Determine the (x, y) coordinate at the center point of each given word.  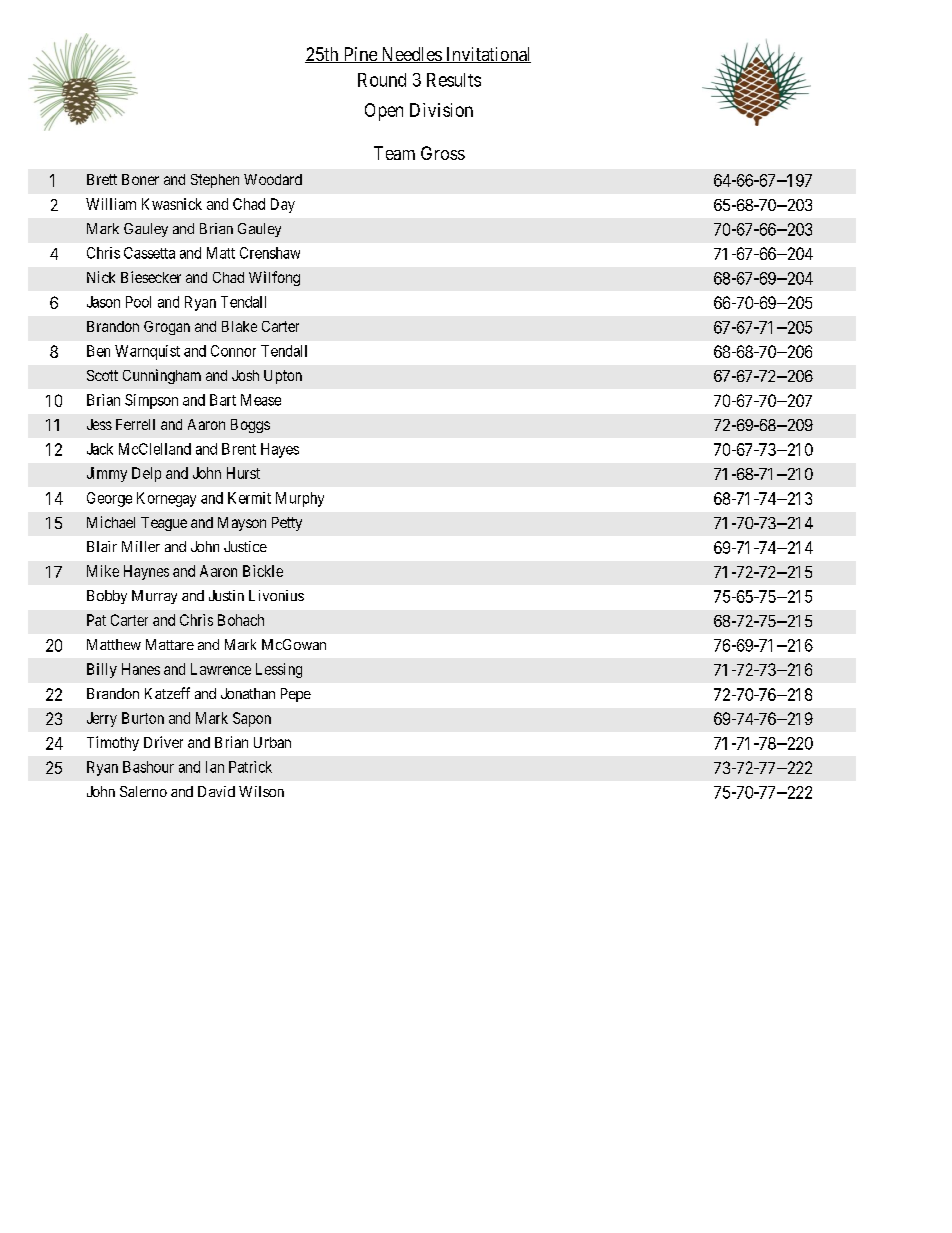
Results (454, 80)
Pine (360, 55)
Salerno (143, 791)
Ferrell (135, 424)
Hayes (280, 450)
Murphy (300, 499)
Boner (140, 179)
